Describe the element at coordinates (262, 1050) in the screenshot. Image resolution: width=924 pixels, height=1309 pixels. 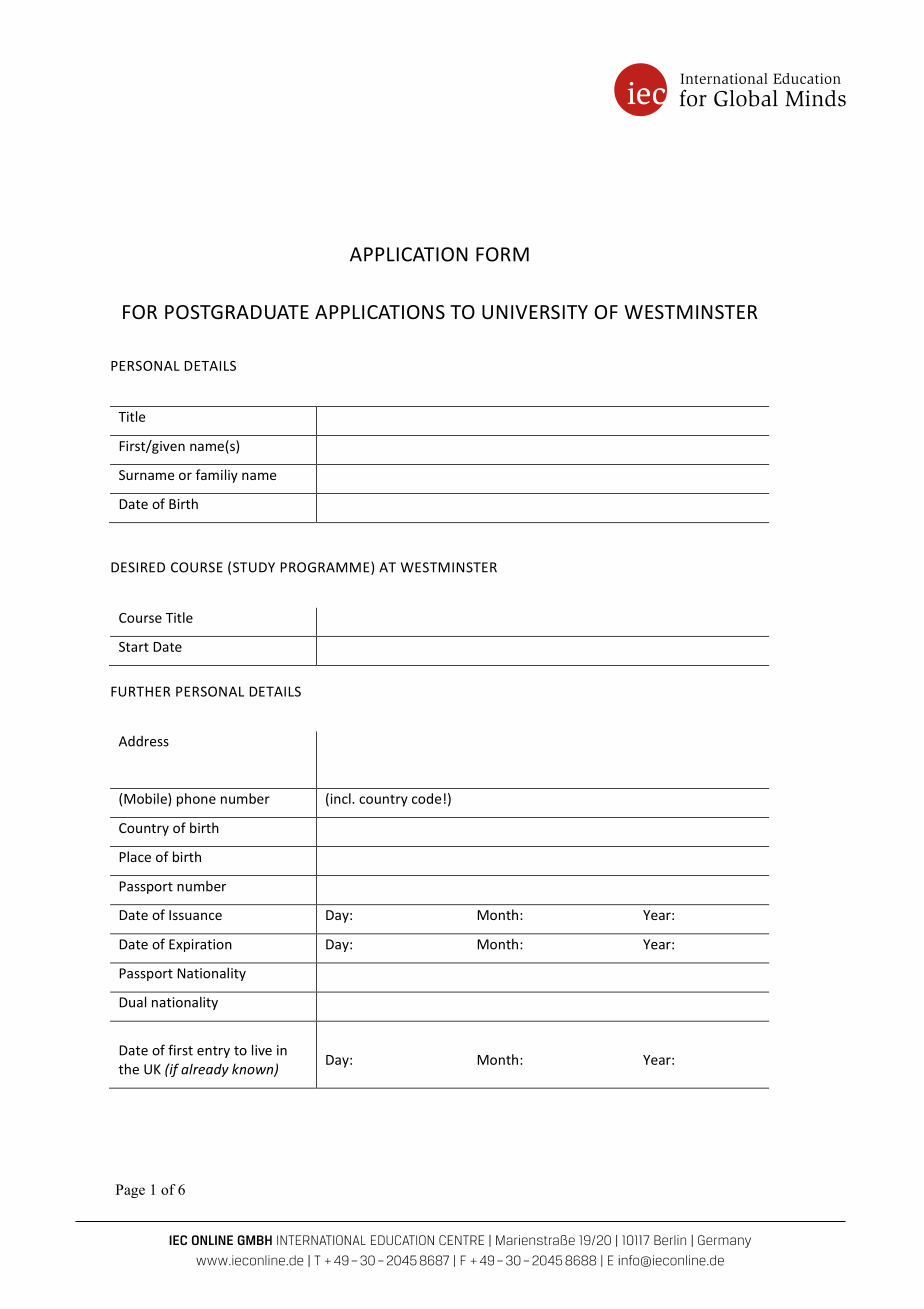
I see `live` at that location.
